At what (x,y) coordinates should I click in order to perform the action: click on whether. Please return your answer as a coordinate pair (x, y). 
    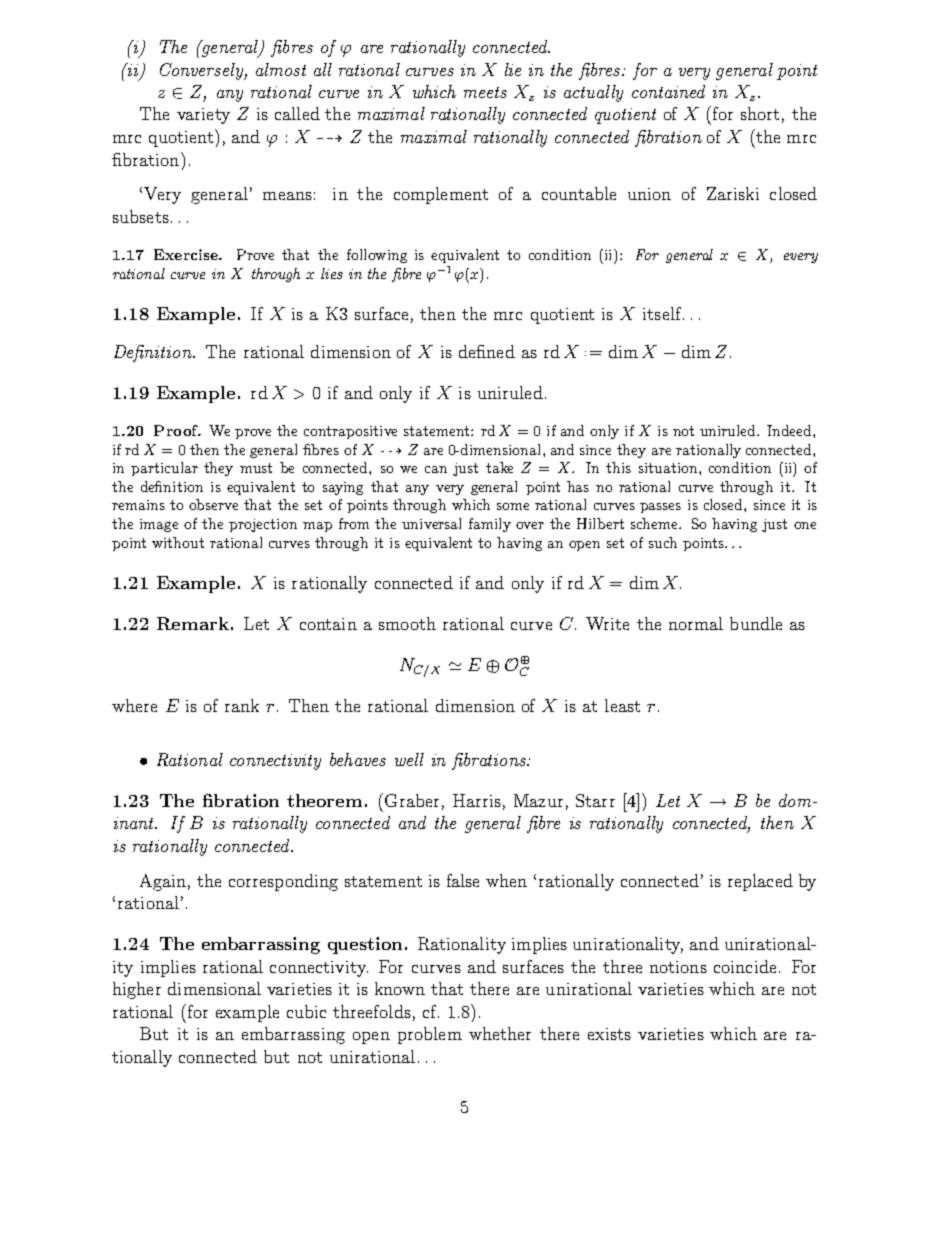
    Looking at the image, I should click on (500, 1033).
